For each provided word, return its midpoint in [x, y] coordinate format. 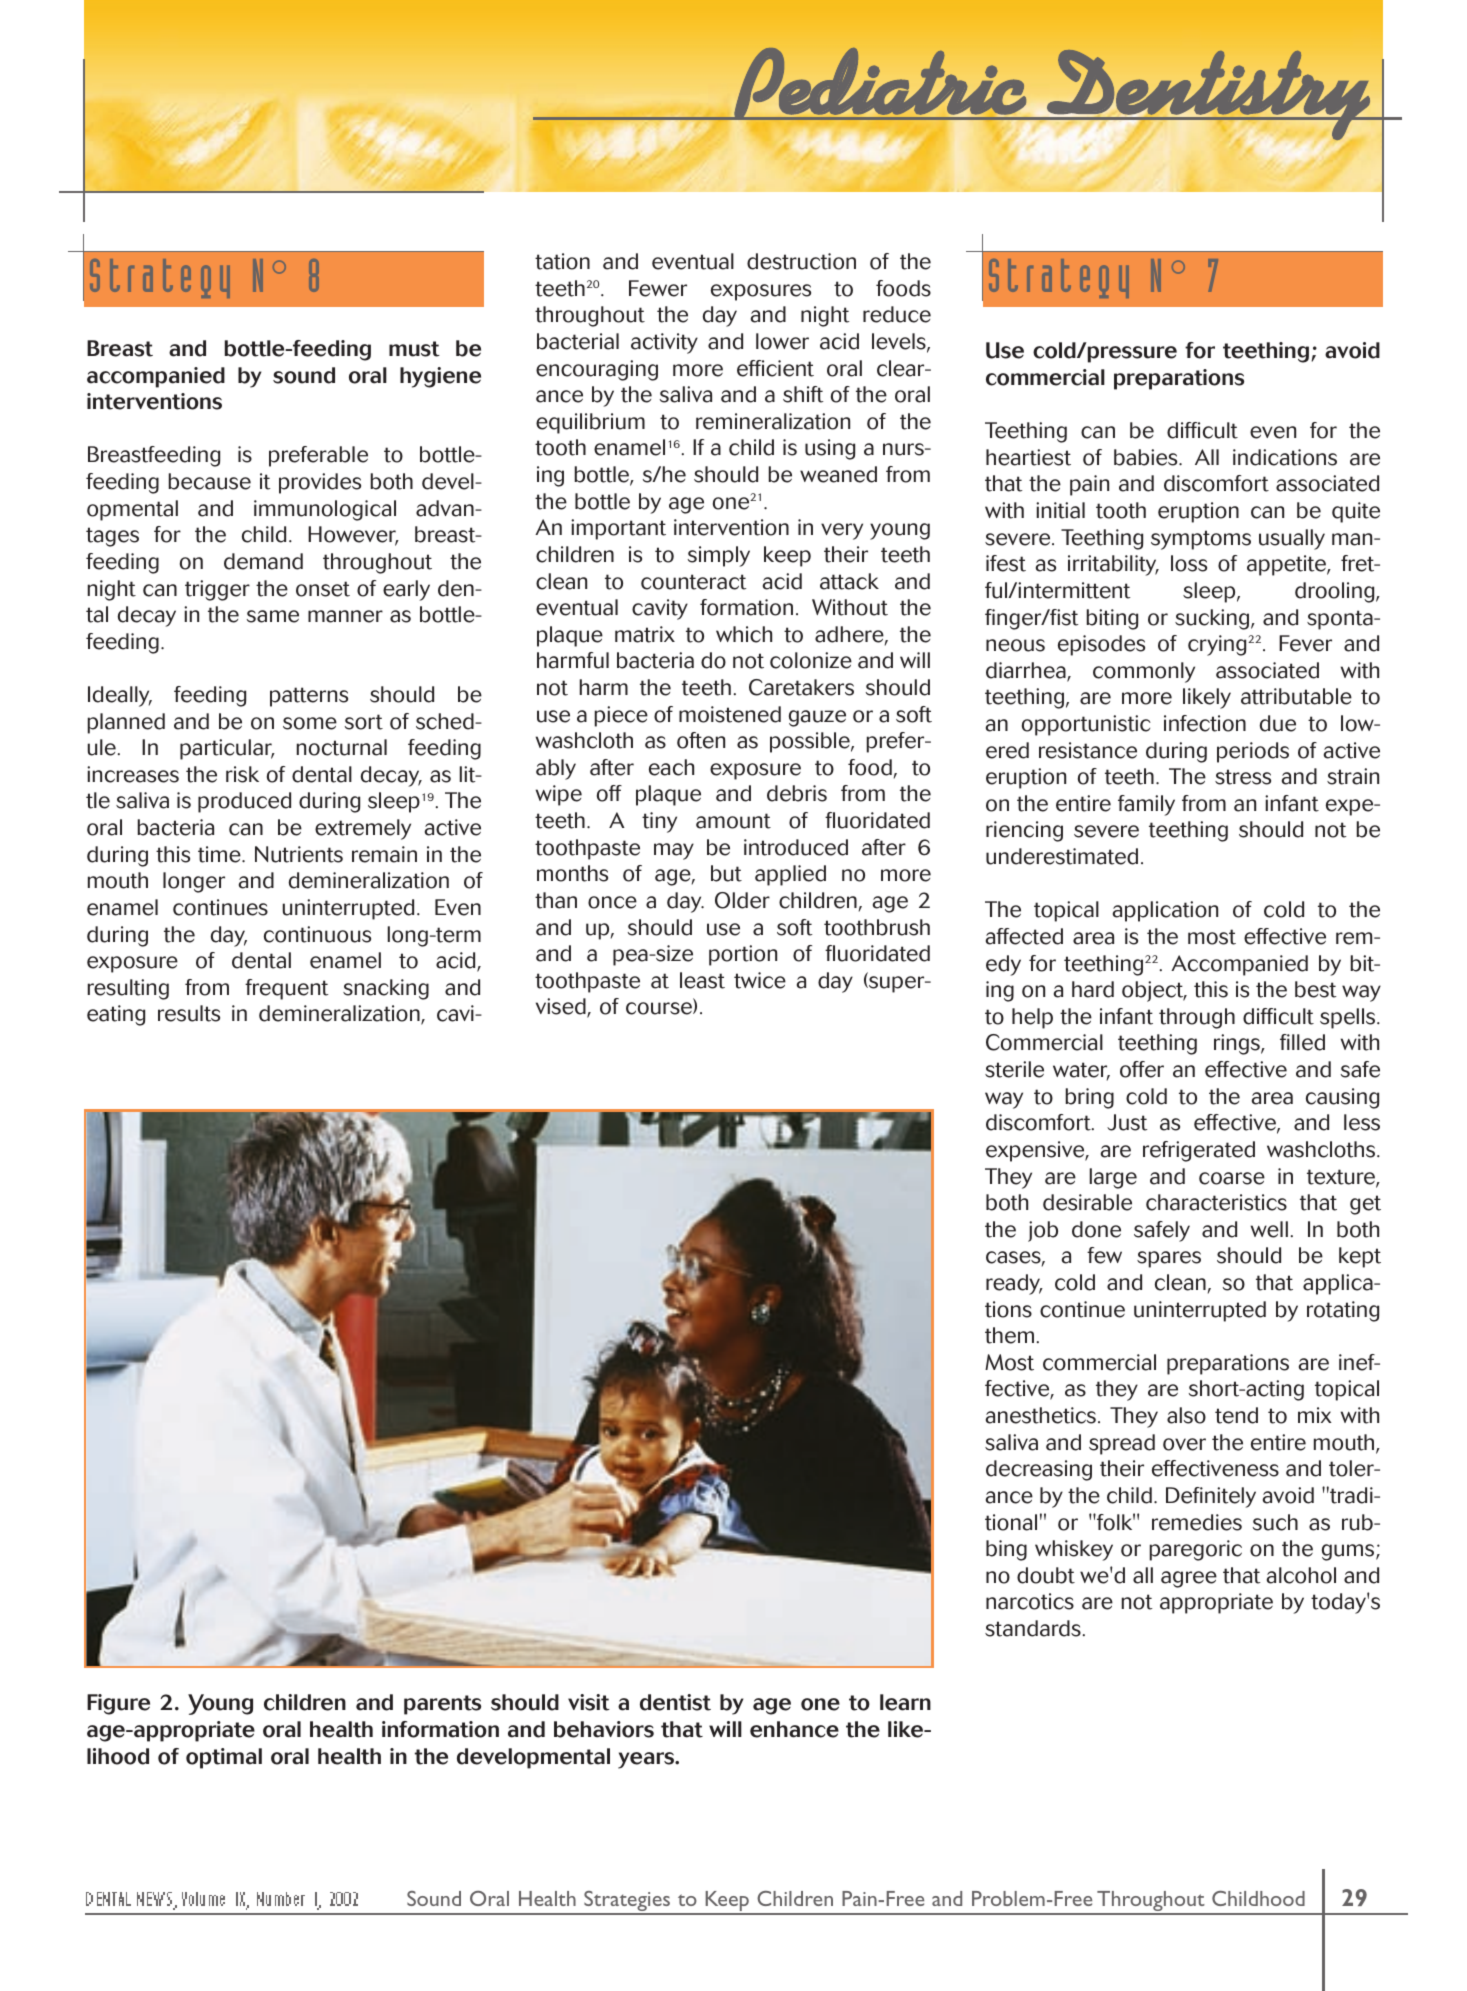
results [189, 1013]
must [414, 349]
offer [1142, 1069]
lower [782, 341]
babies [1147, 457]
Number [281, 1899]
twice [760, 980]
